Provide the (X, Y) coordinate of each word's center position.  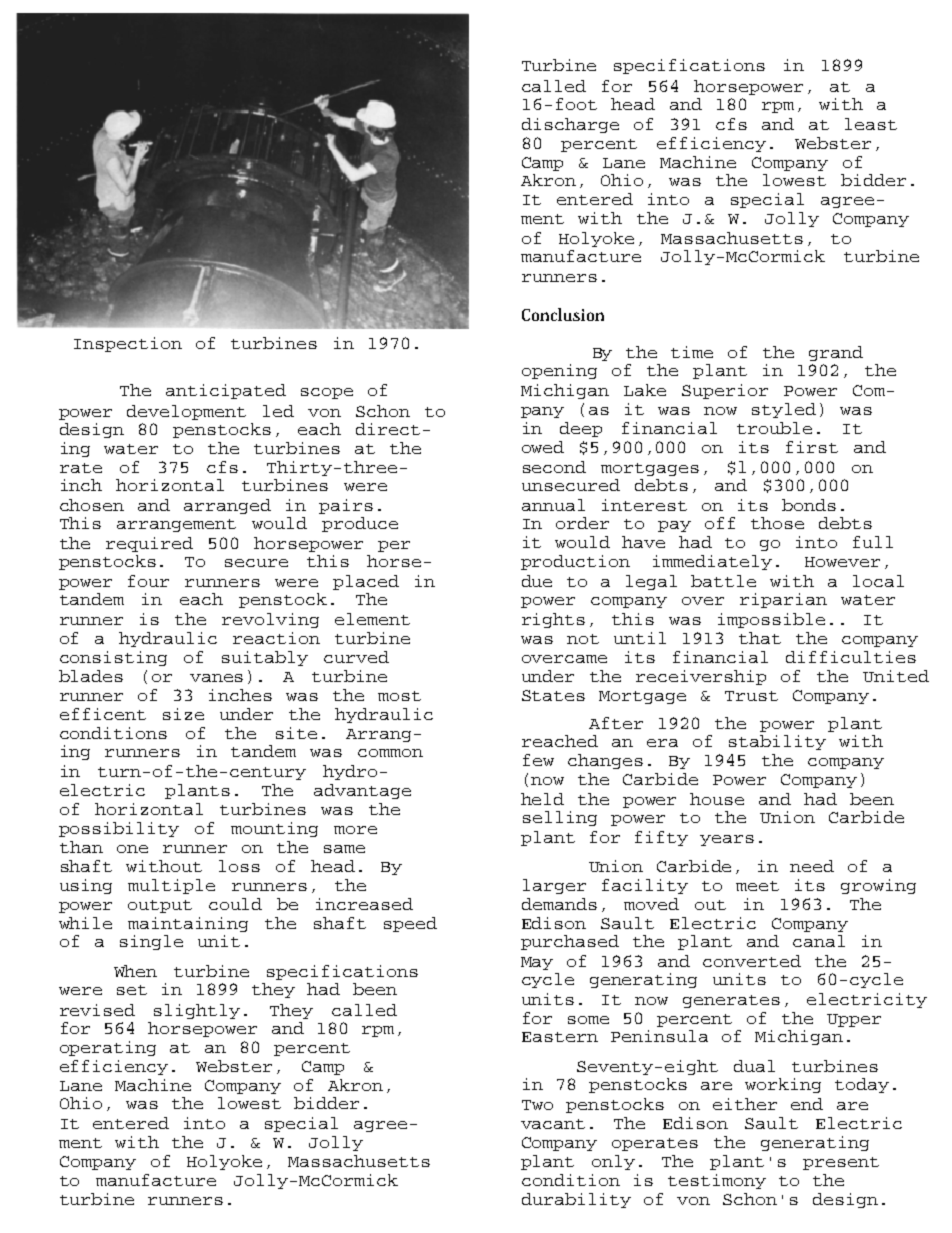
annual (553, 505)
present (841, 1163)
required (149, 544)
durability (576, 1200)
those (777, 523)
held (542, 799)
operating (108, 1048)
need (812, 866)
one (132, 849)
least (871, 124)
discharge (570, 125)
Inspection (128, 344)
